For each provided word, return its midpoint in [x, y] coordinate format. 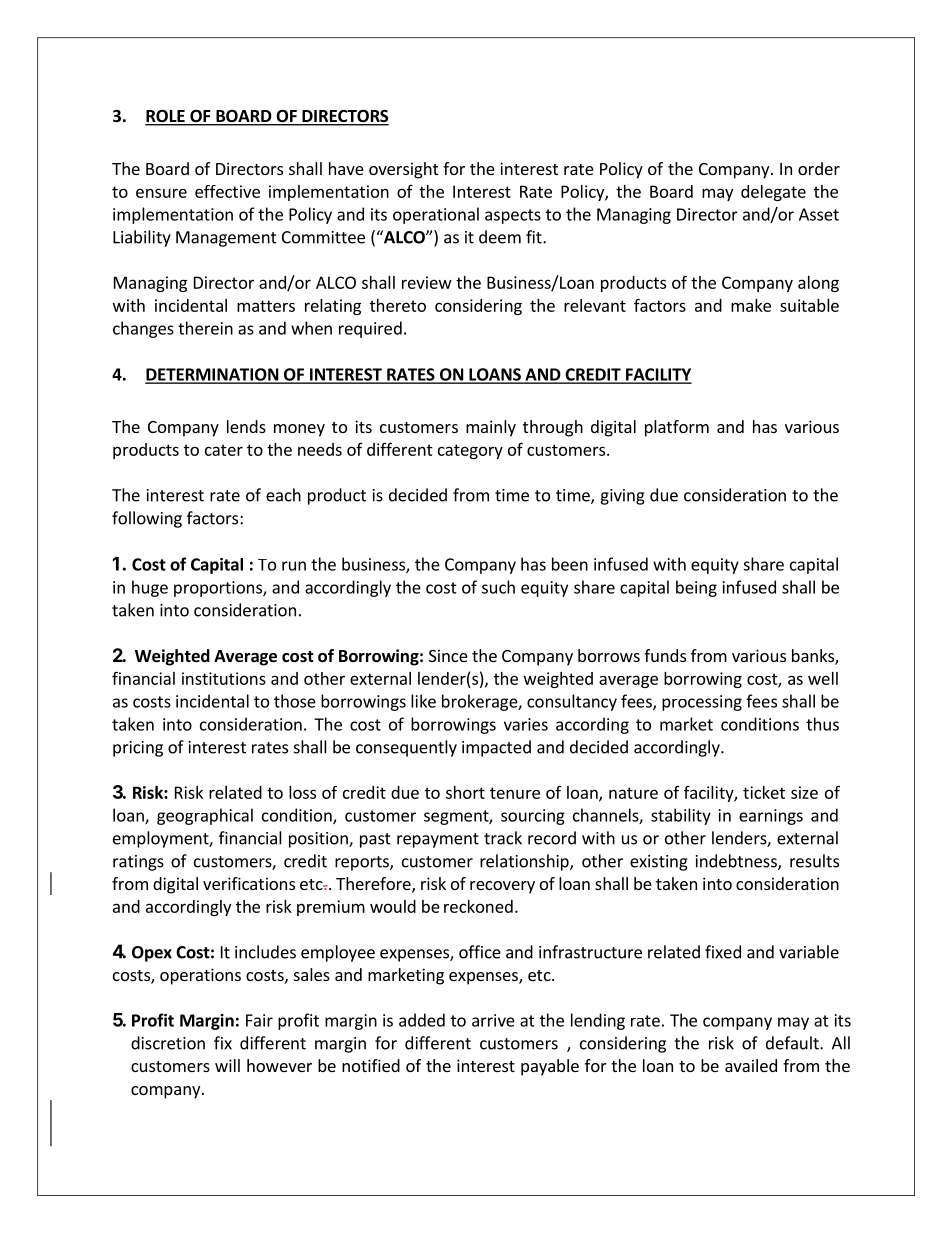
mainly [491, 428]
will [227, 1065]
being [696, 588]
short [465, 792]
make [751, 305]
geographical [205, 816]
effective [227, 191]
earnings [771, 817]
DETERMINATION [212, 375]
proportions [219, 589]
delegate [773, 193]
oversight [403, 170]
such [498, 587]
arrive [493, 1020]
